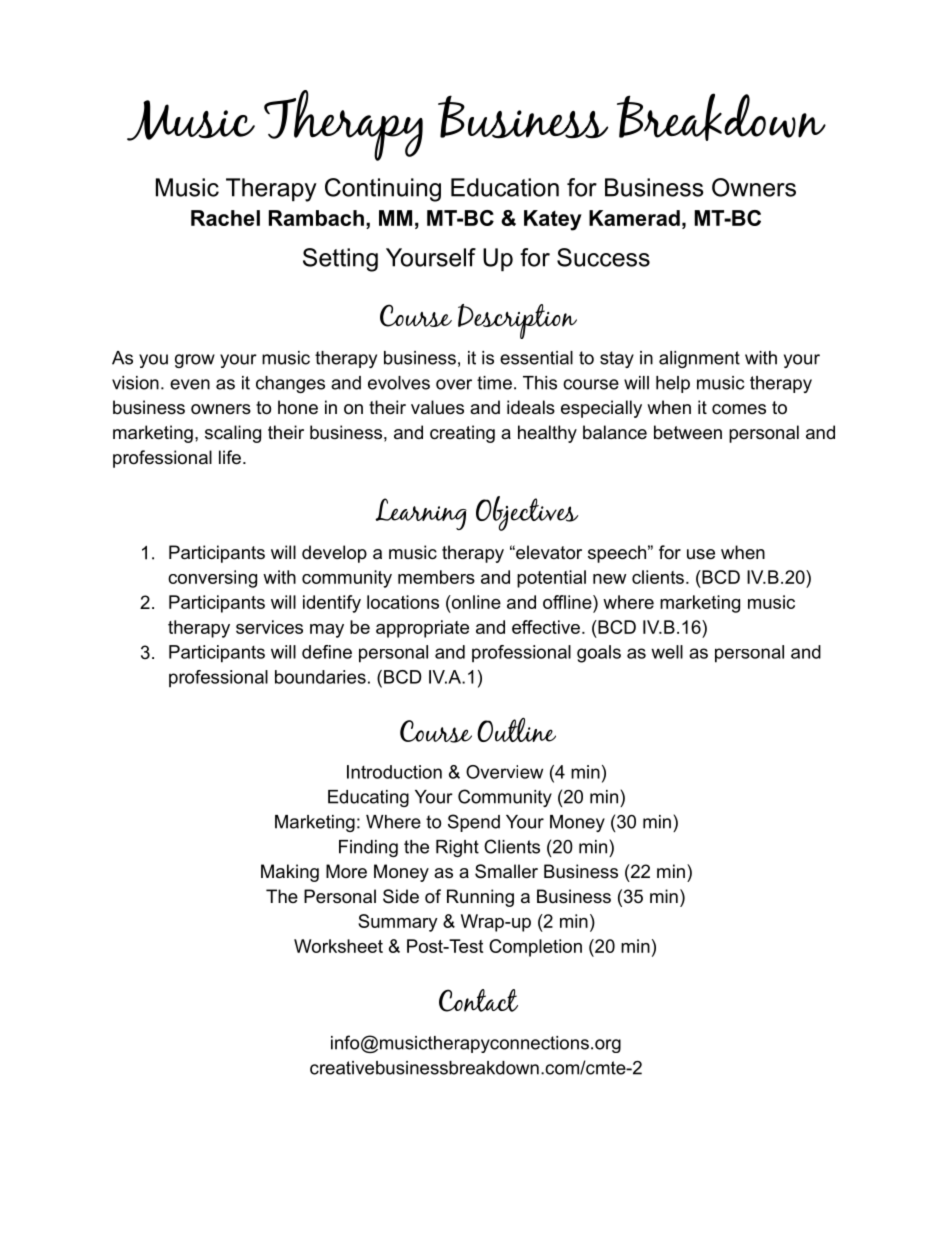 This screenshot has height=1233, width=952. What do you see at coordinates (230, 457) in the screenshot?
I see `life` at bounding box center [230, 457].
